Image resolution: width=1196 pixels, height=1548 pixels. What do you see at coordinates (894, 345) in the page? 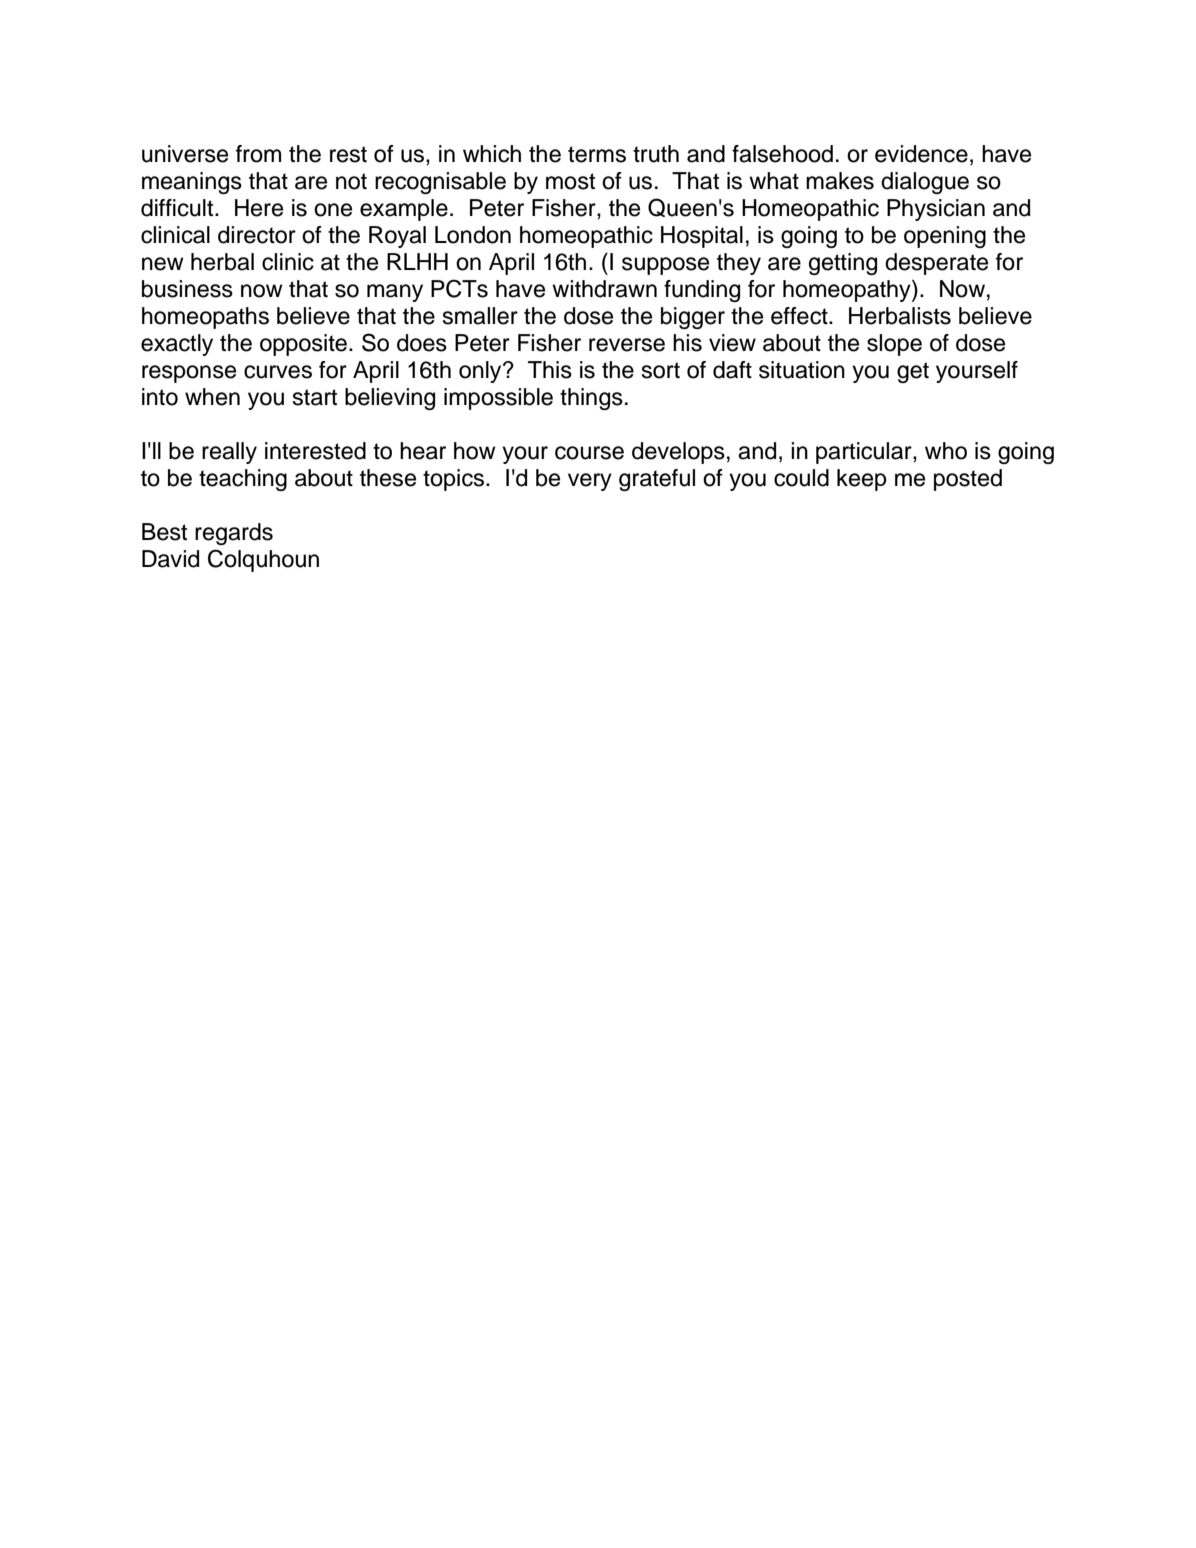
I see `slope` at bounding box center [894, 345].
